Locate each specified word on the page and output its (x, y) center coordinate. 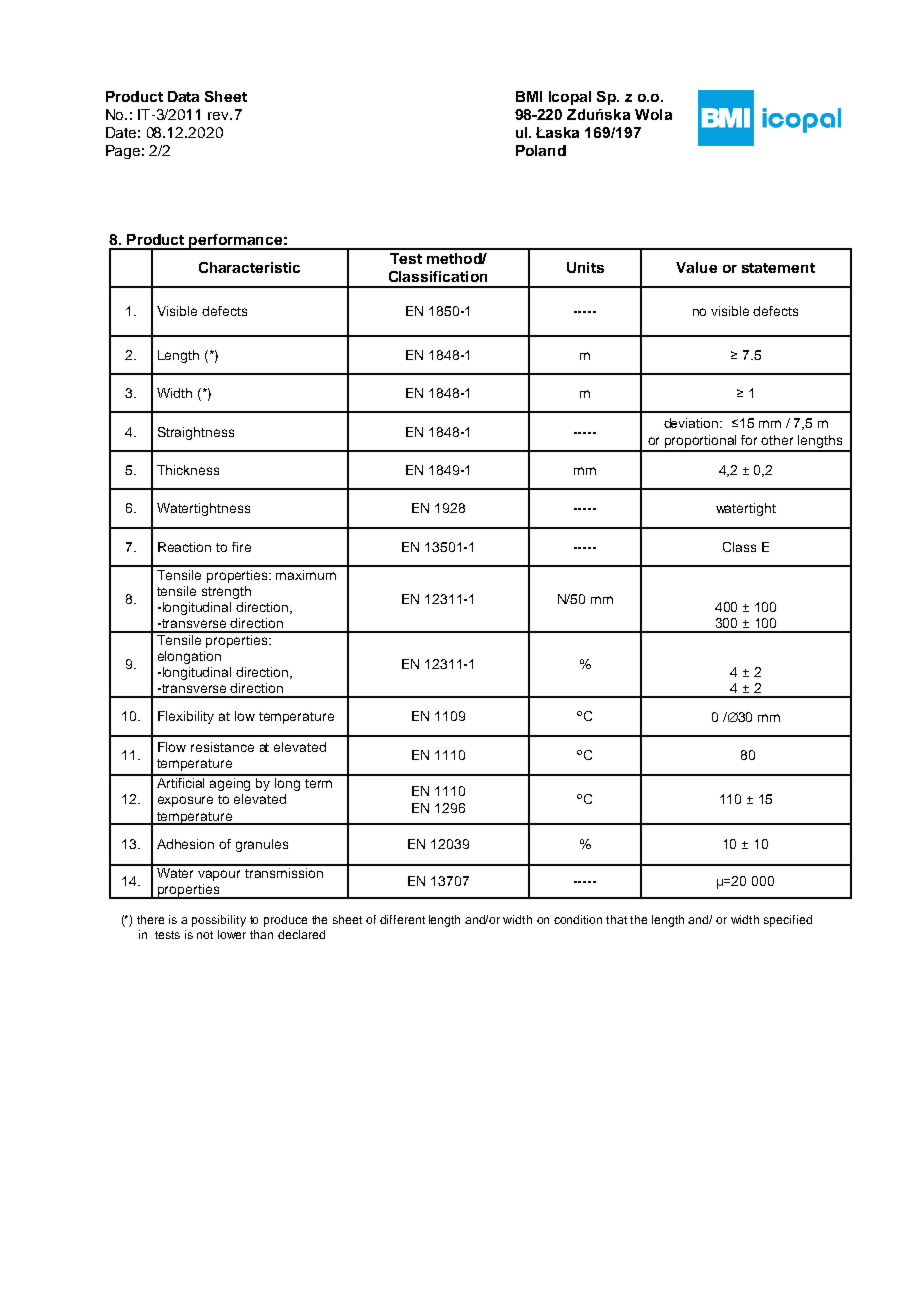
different (402, 919)
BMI (529, 96)
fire (241, 547)
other (777, 440)
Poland (541, 150)
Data (183, 96)
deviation (692, 423)
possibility (219, 921)
